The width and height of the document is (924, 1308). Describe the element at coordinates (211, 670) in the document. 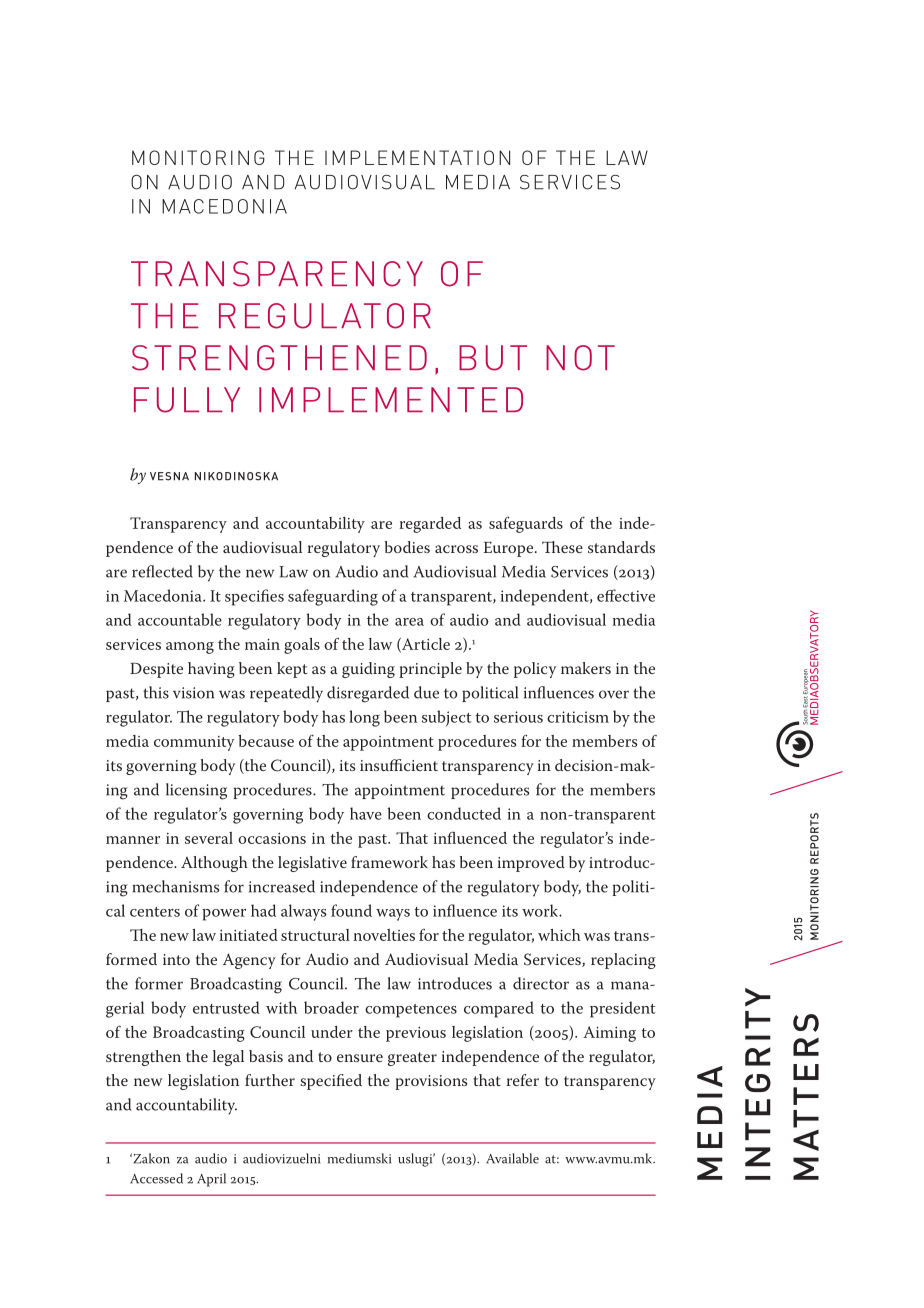

I see `having` at that location.
